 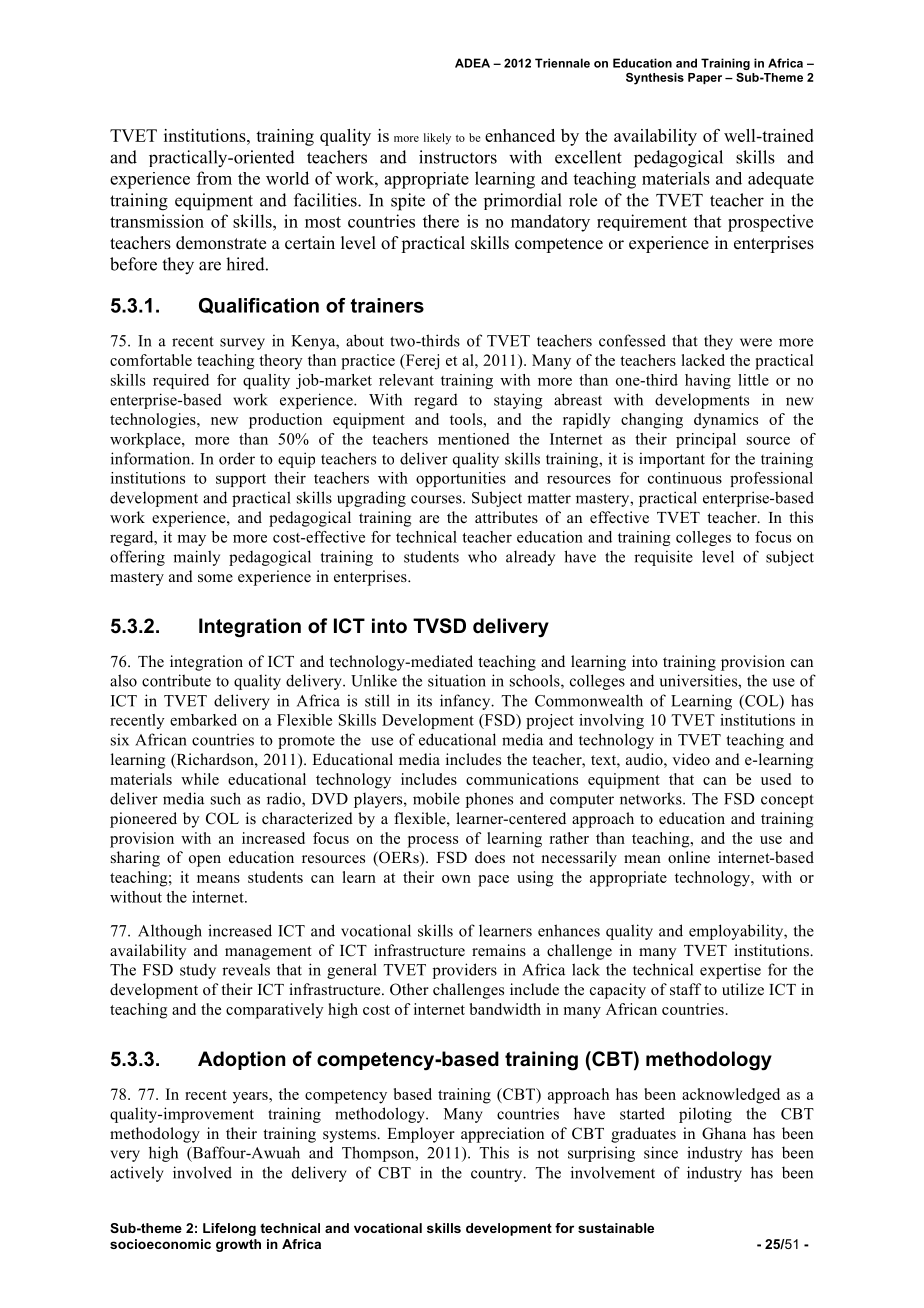 What do you see at coordinates (214, 178) in the document?
I see `from` at bounding box center [214, 178].
